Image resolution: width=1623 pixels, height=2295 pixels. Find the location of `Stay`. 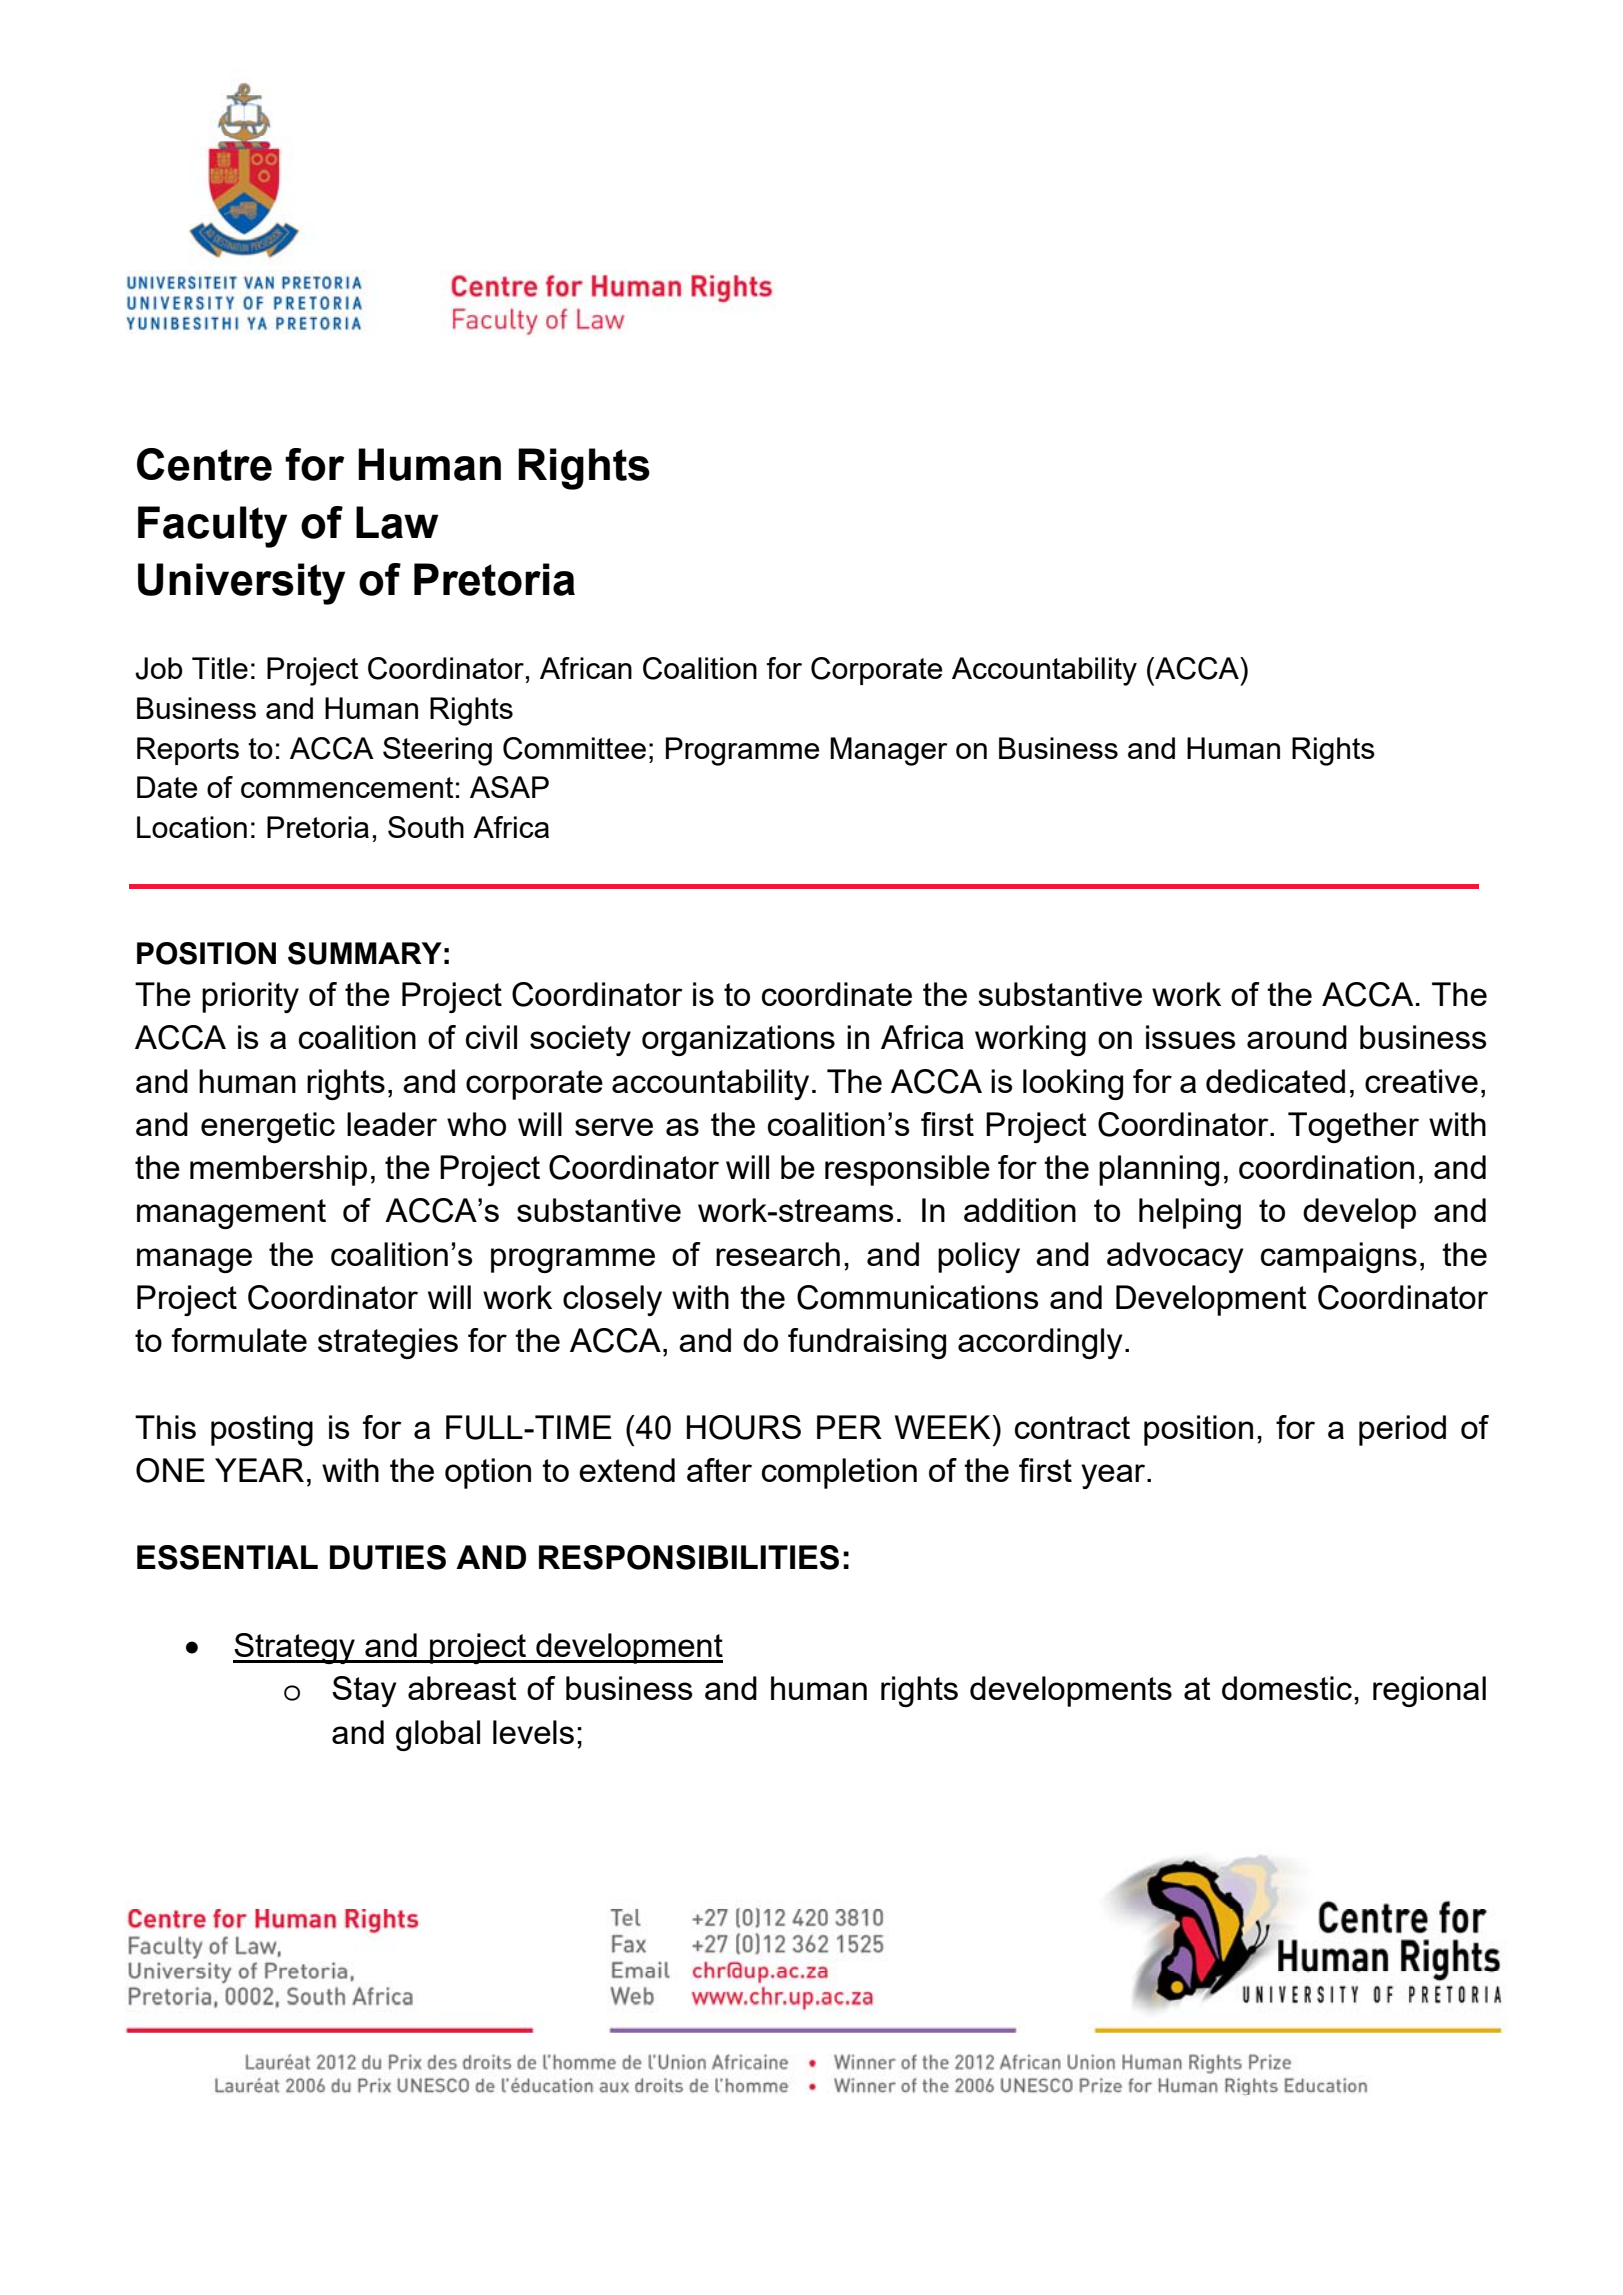

Stay is located at coordinates (364, 1691).
